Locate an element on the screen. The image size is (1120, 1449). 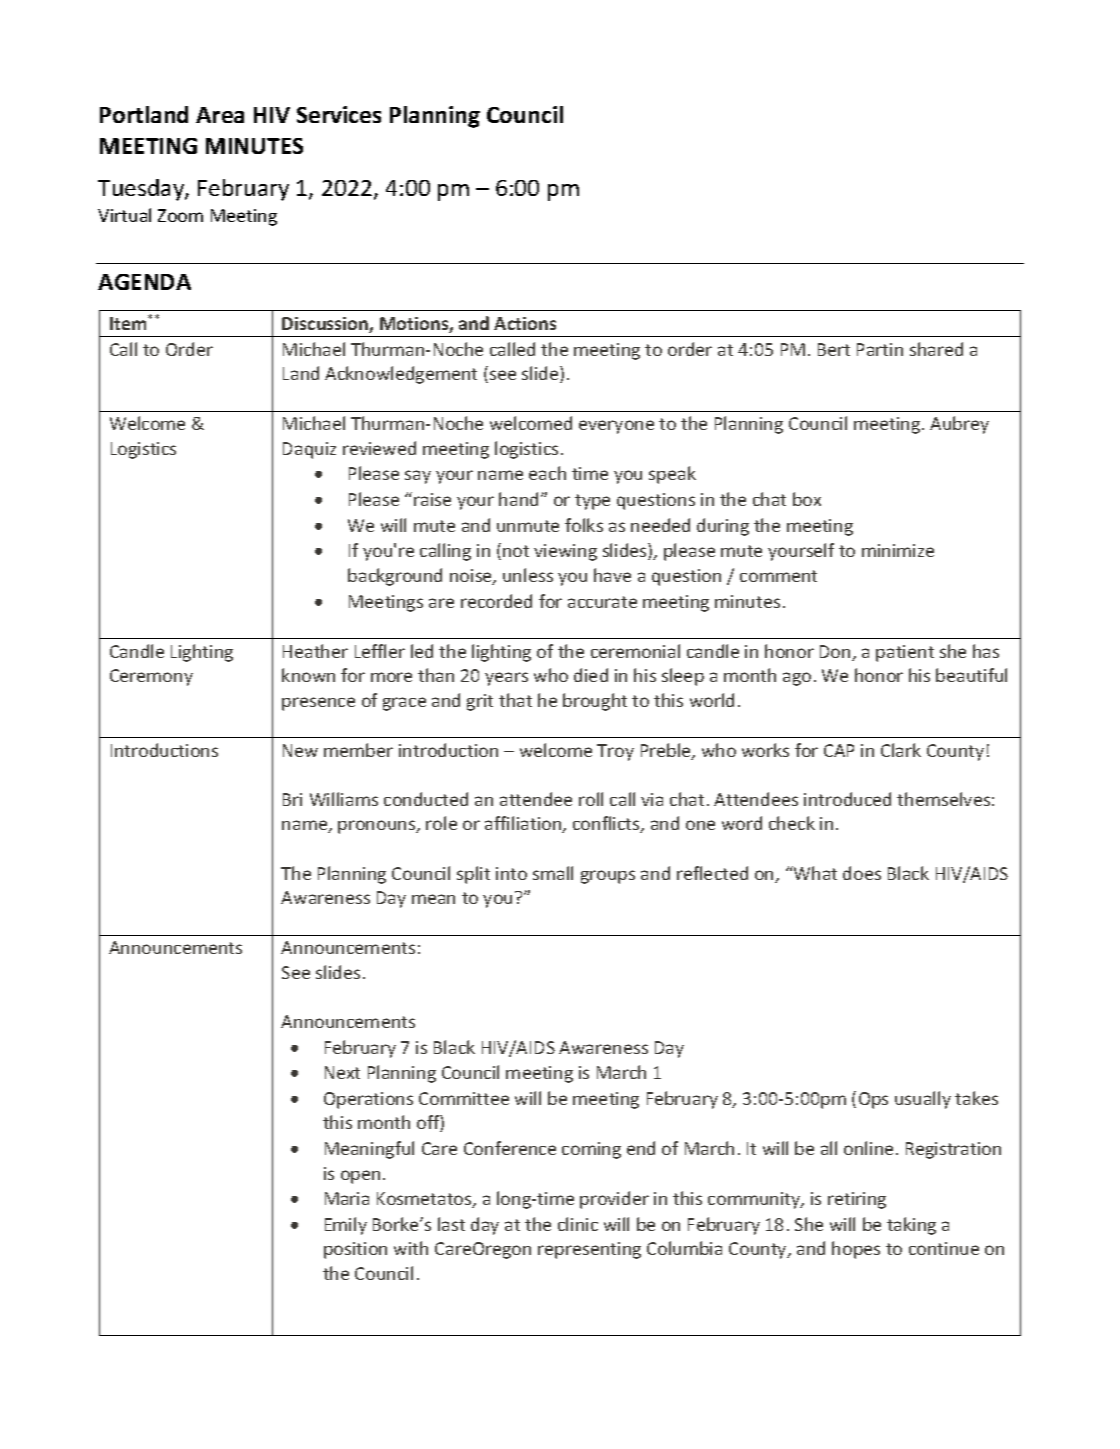
Aubrey is located at coordinates (959, 425).
